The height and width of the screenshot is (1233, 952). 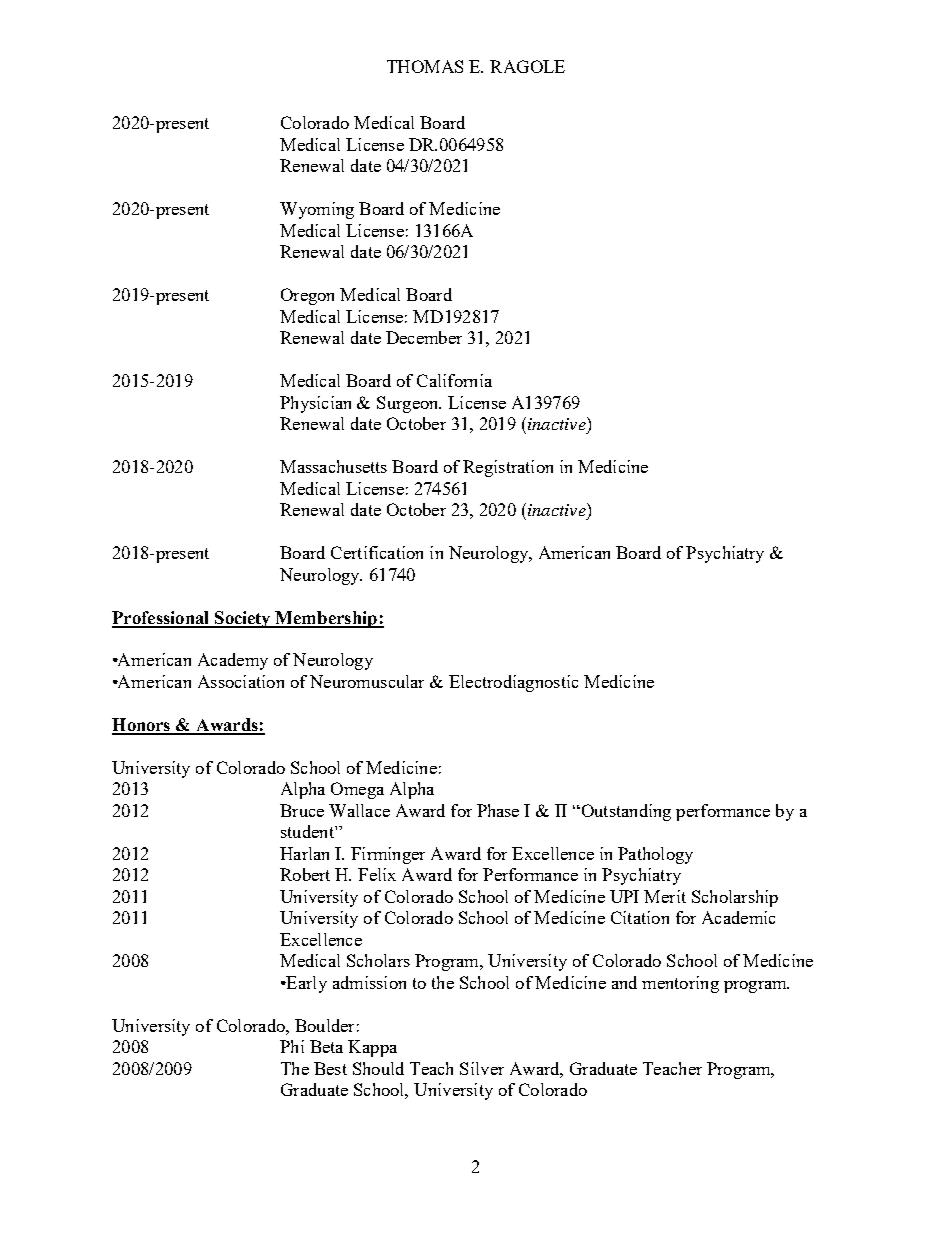 What do you see at coordinates (243, 619) in the screenshot?
I see `Society` at bounding box center [243, 619].
